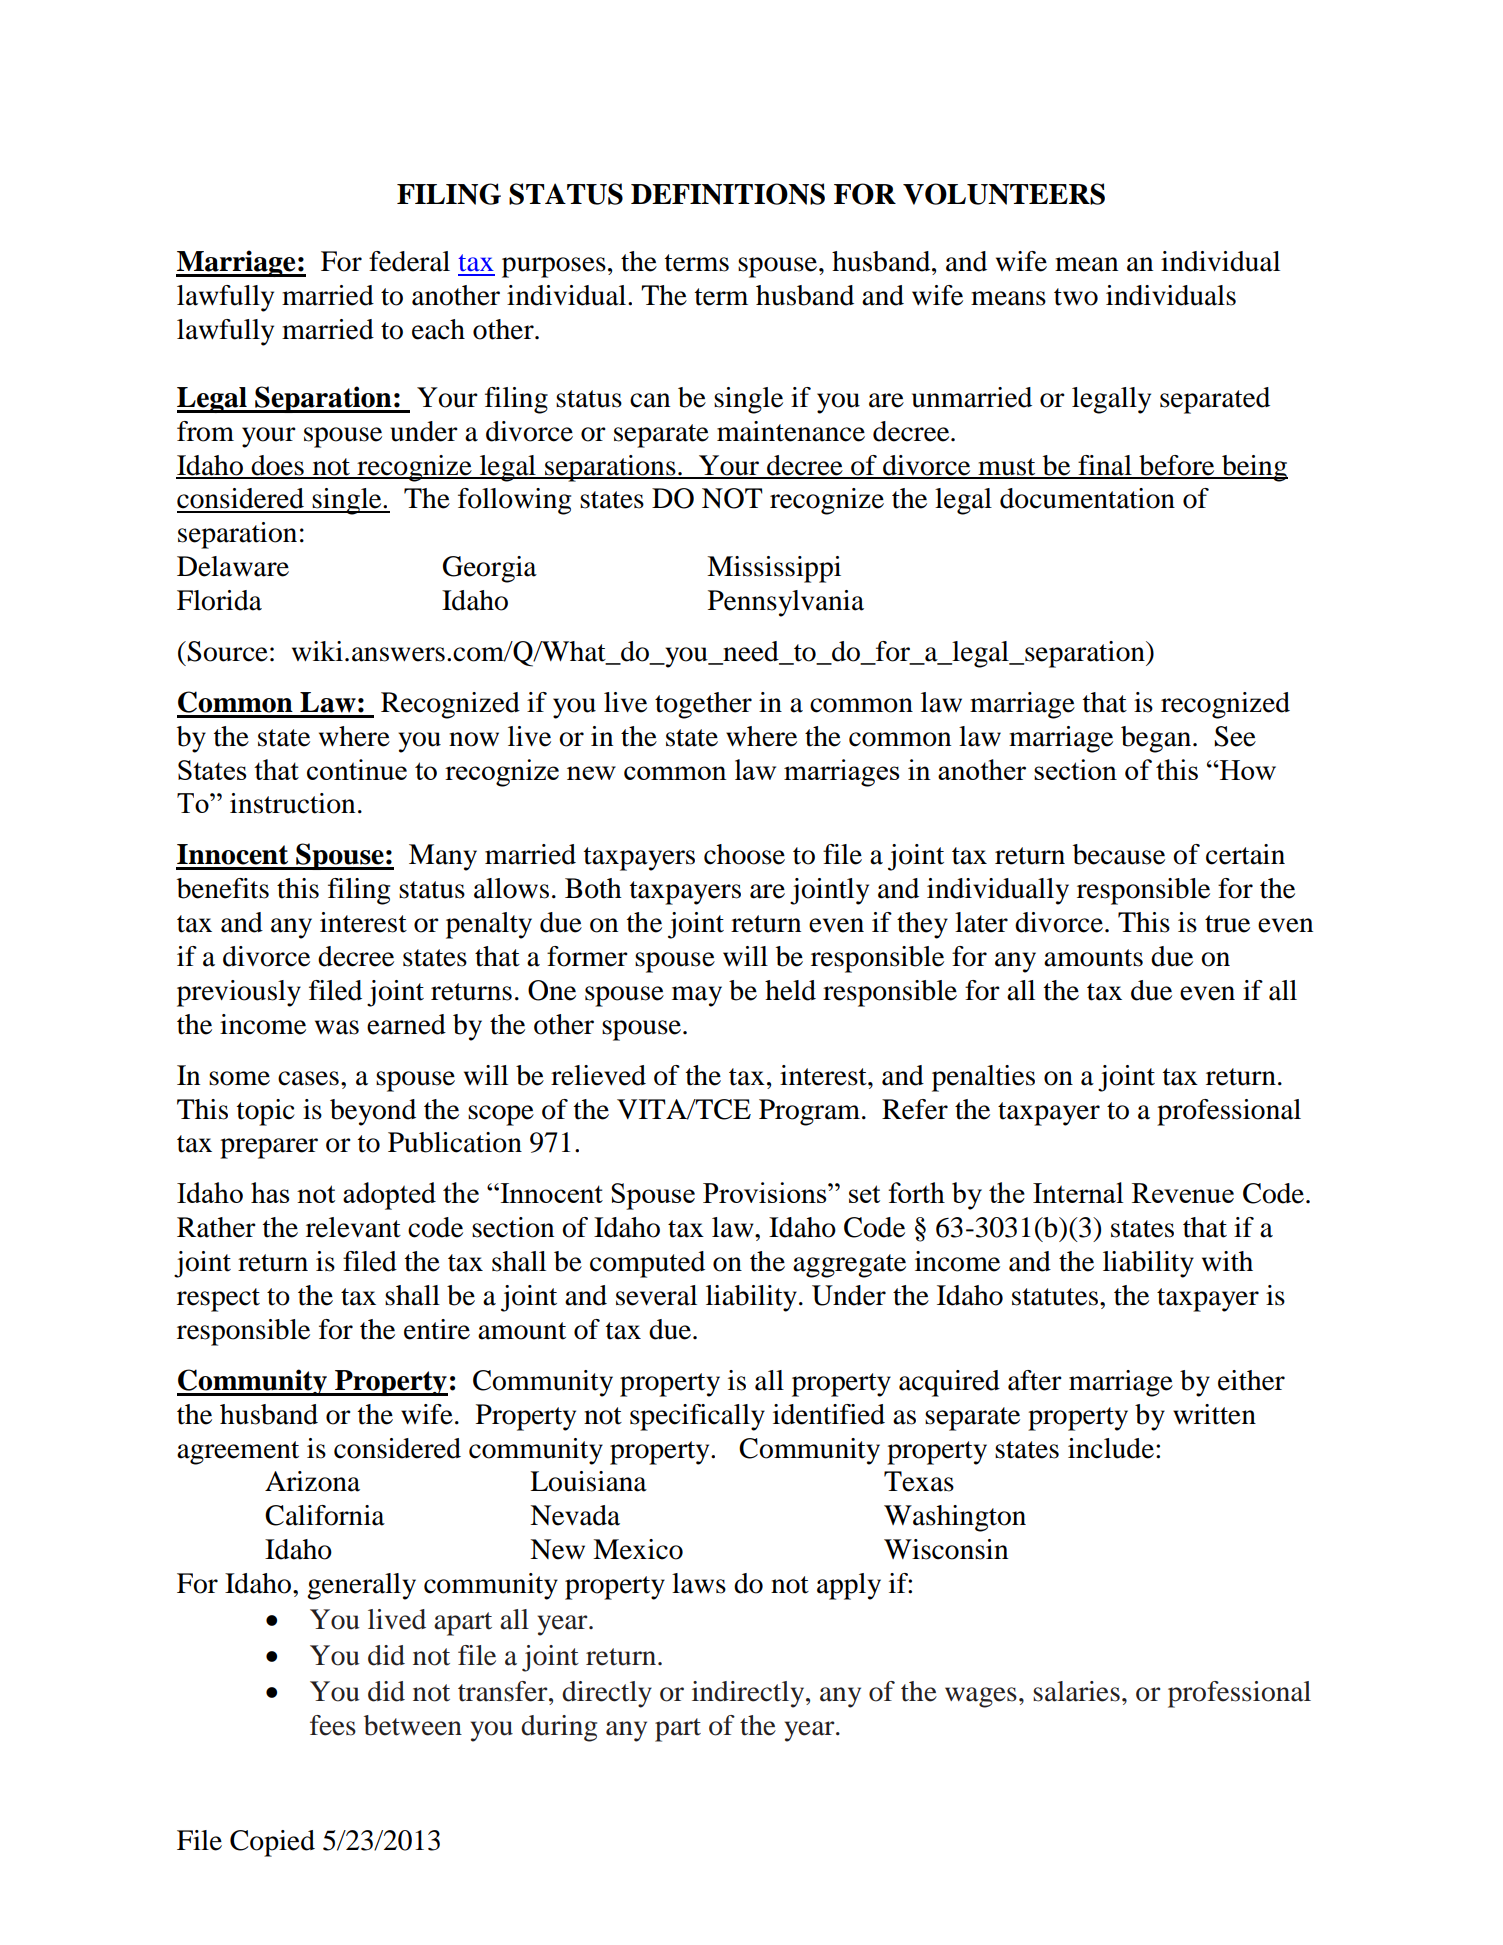 The height and width of the page is (1945, 1503). What do you see at coordinates (728, 194) in the page?
I see `DEFINITIONS` at bounding box center [728, 194].
